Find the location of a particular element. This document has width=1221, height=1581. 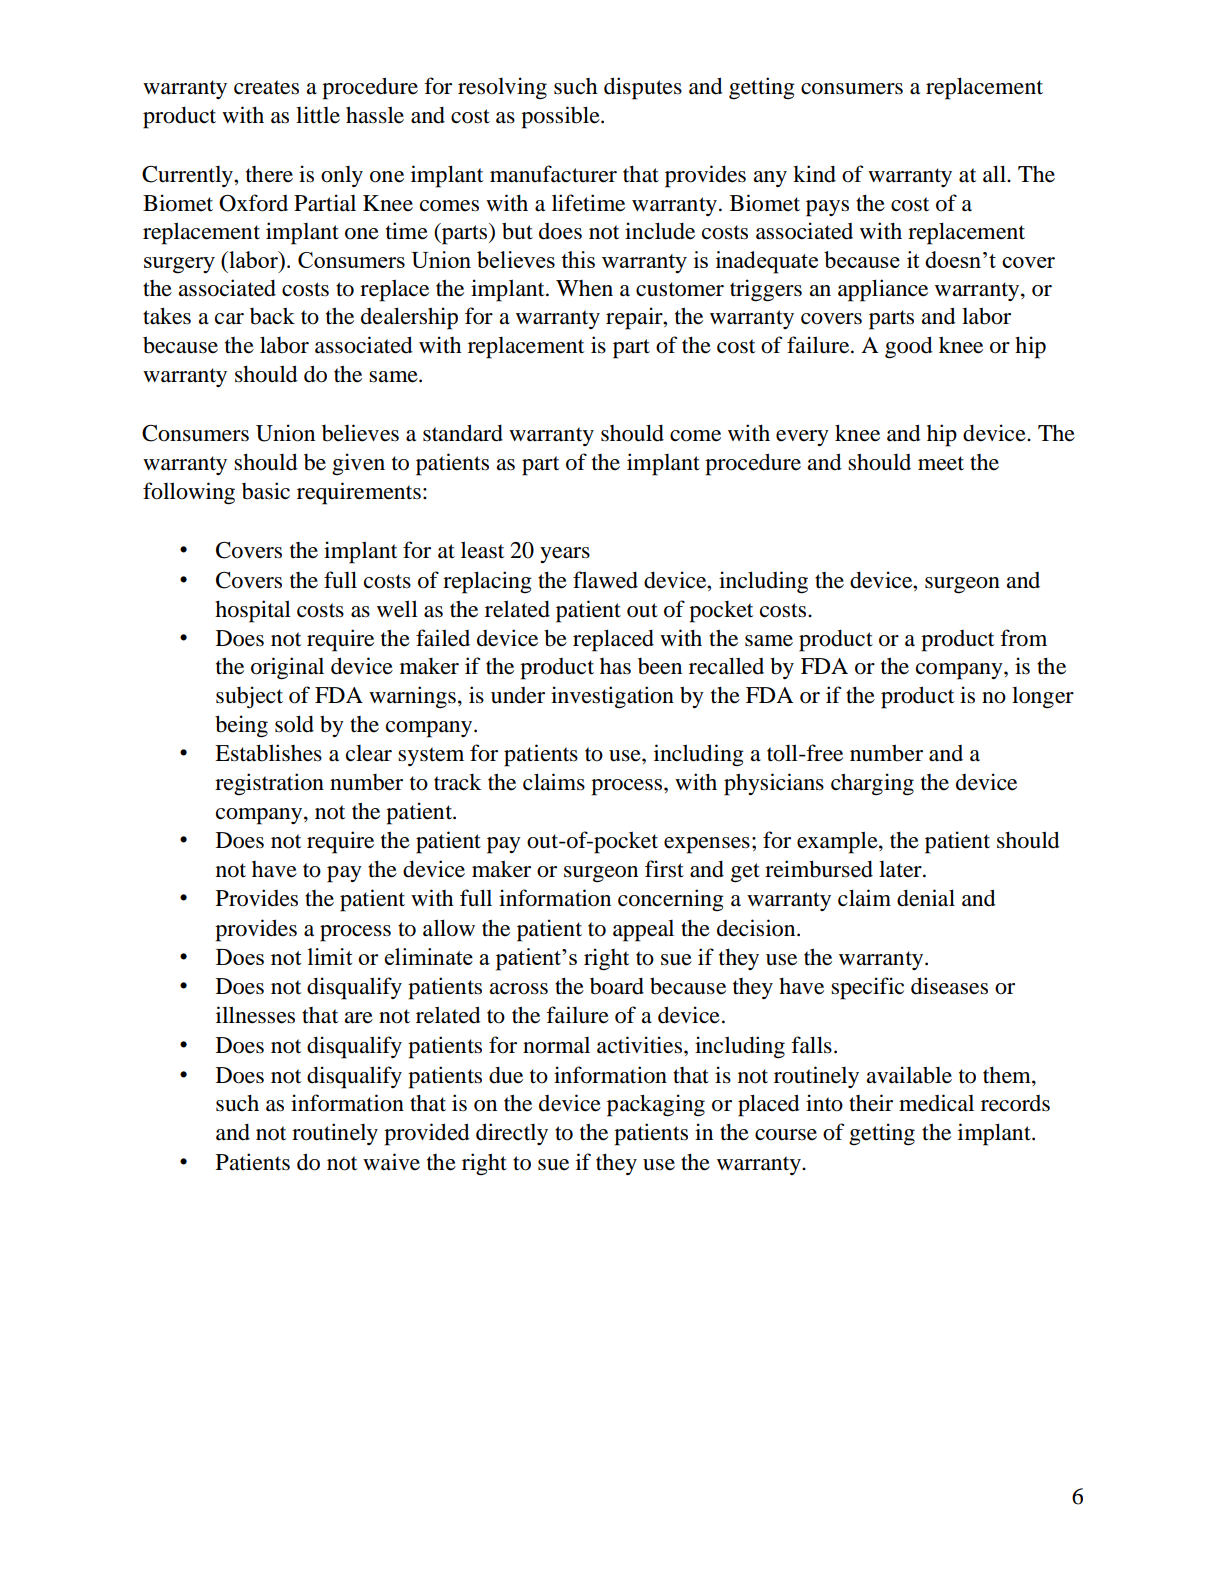

When is located at coordinates (584, 288).
